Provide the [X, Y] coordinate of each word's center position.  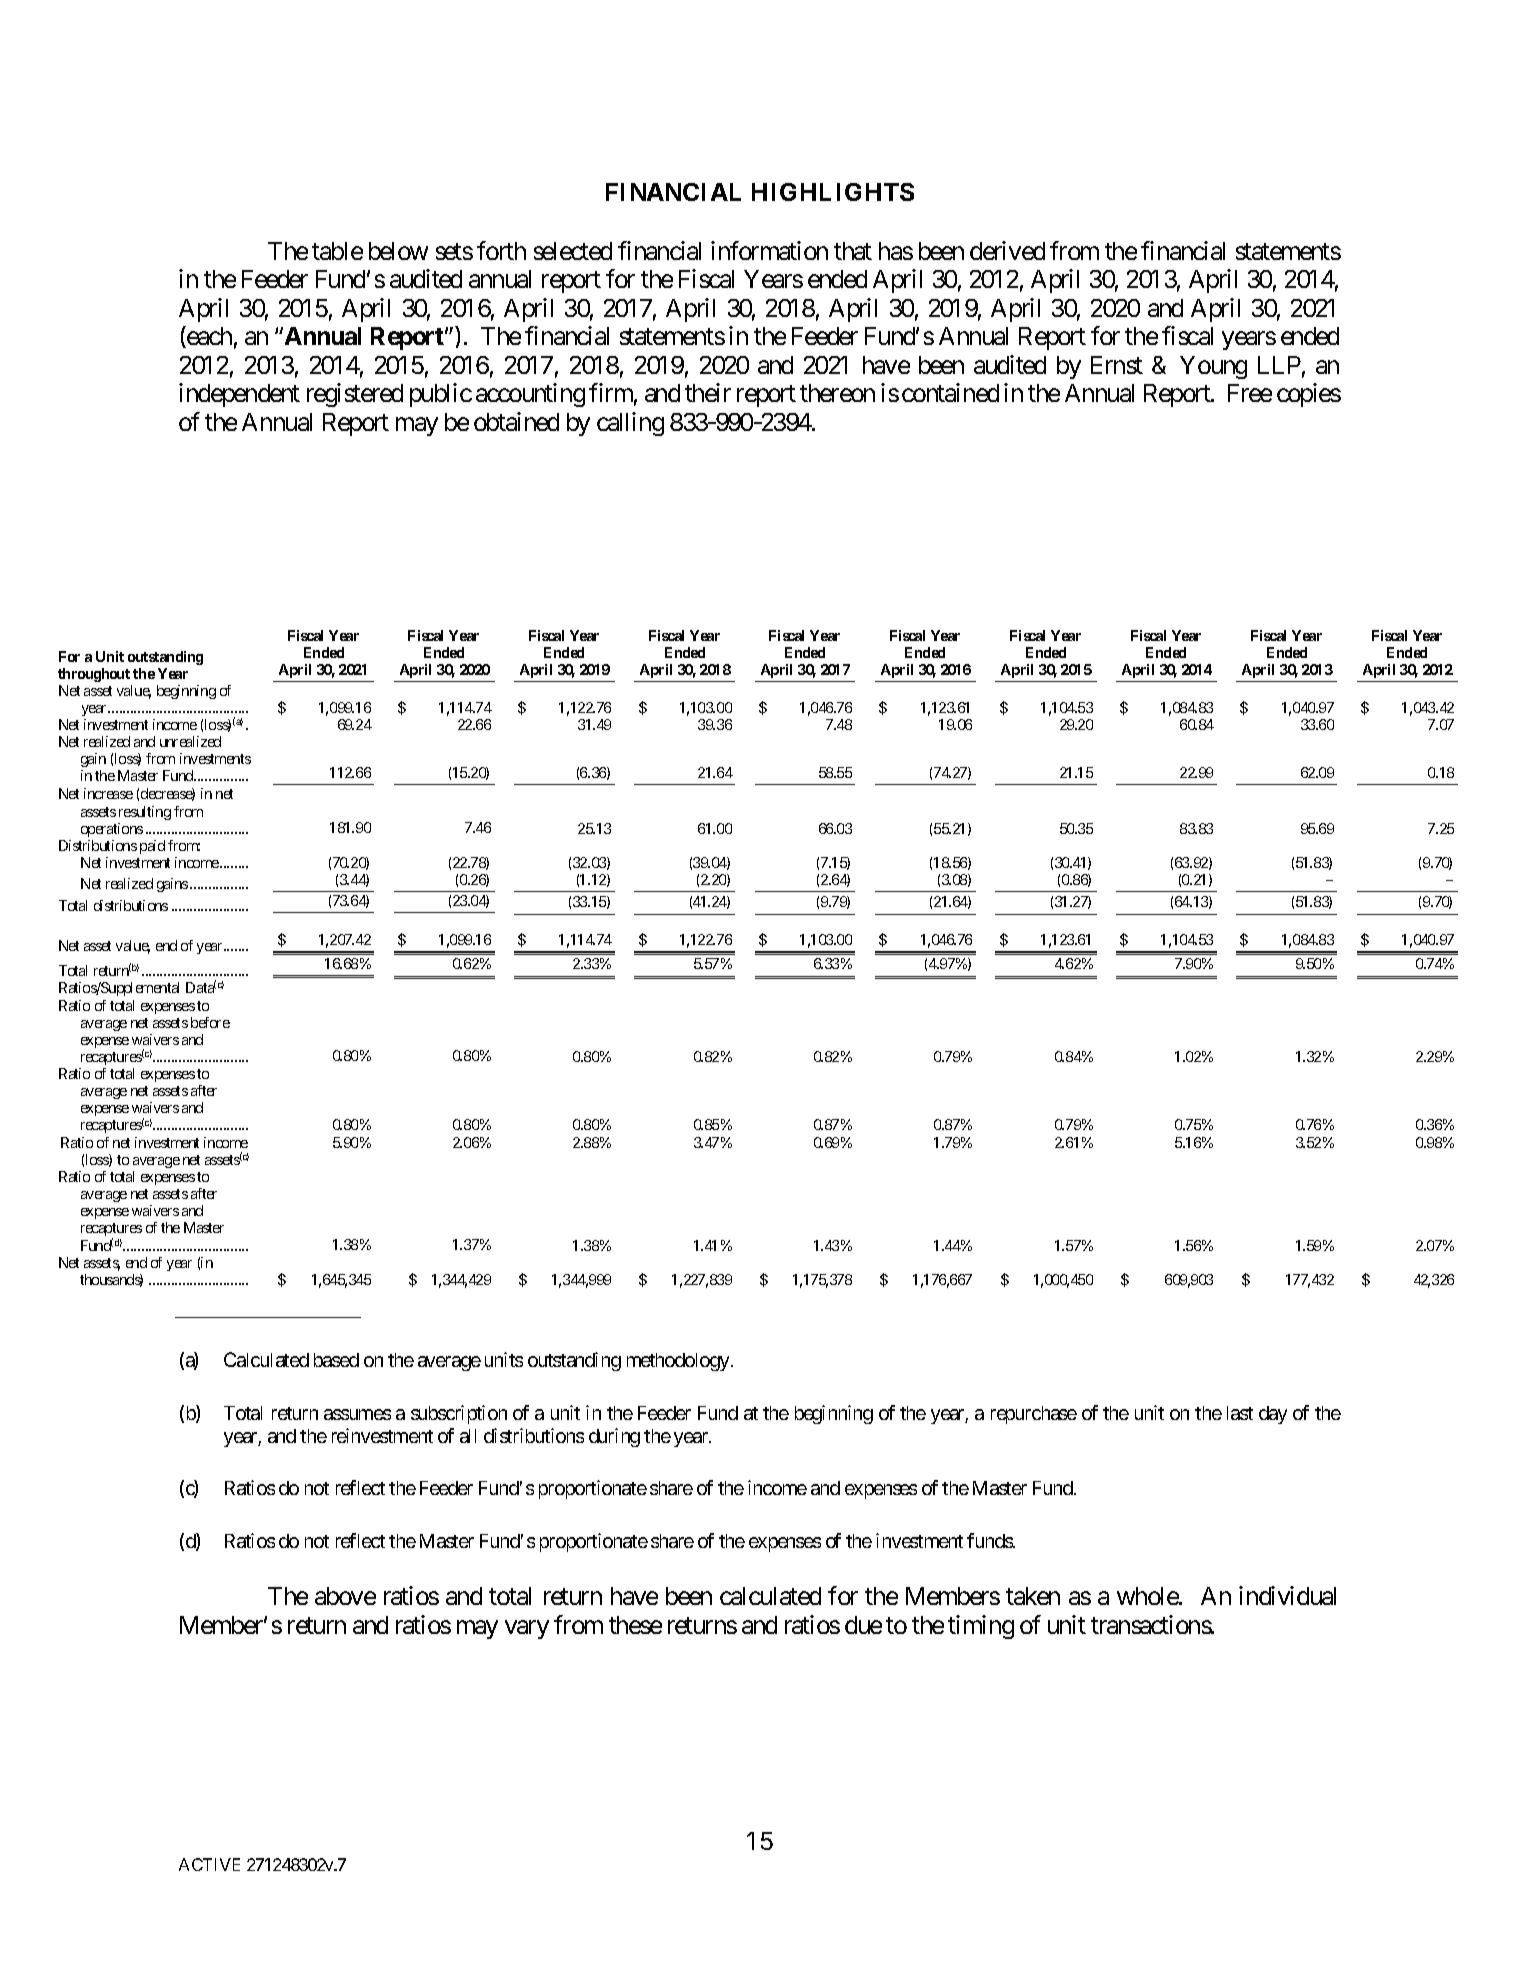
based [336, 1360]
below [398, 251]
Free [1250, 393]
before [210, 1022]
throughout [94, 675]
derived [1007, 250]
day [1273, 1415]
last [1240, 1413]
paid [152, 847]
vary [527, 1629]
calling [630, 424]
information [769, 250]
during [614, 1437]
